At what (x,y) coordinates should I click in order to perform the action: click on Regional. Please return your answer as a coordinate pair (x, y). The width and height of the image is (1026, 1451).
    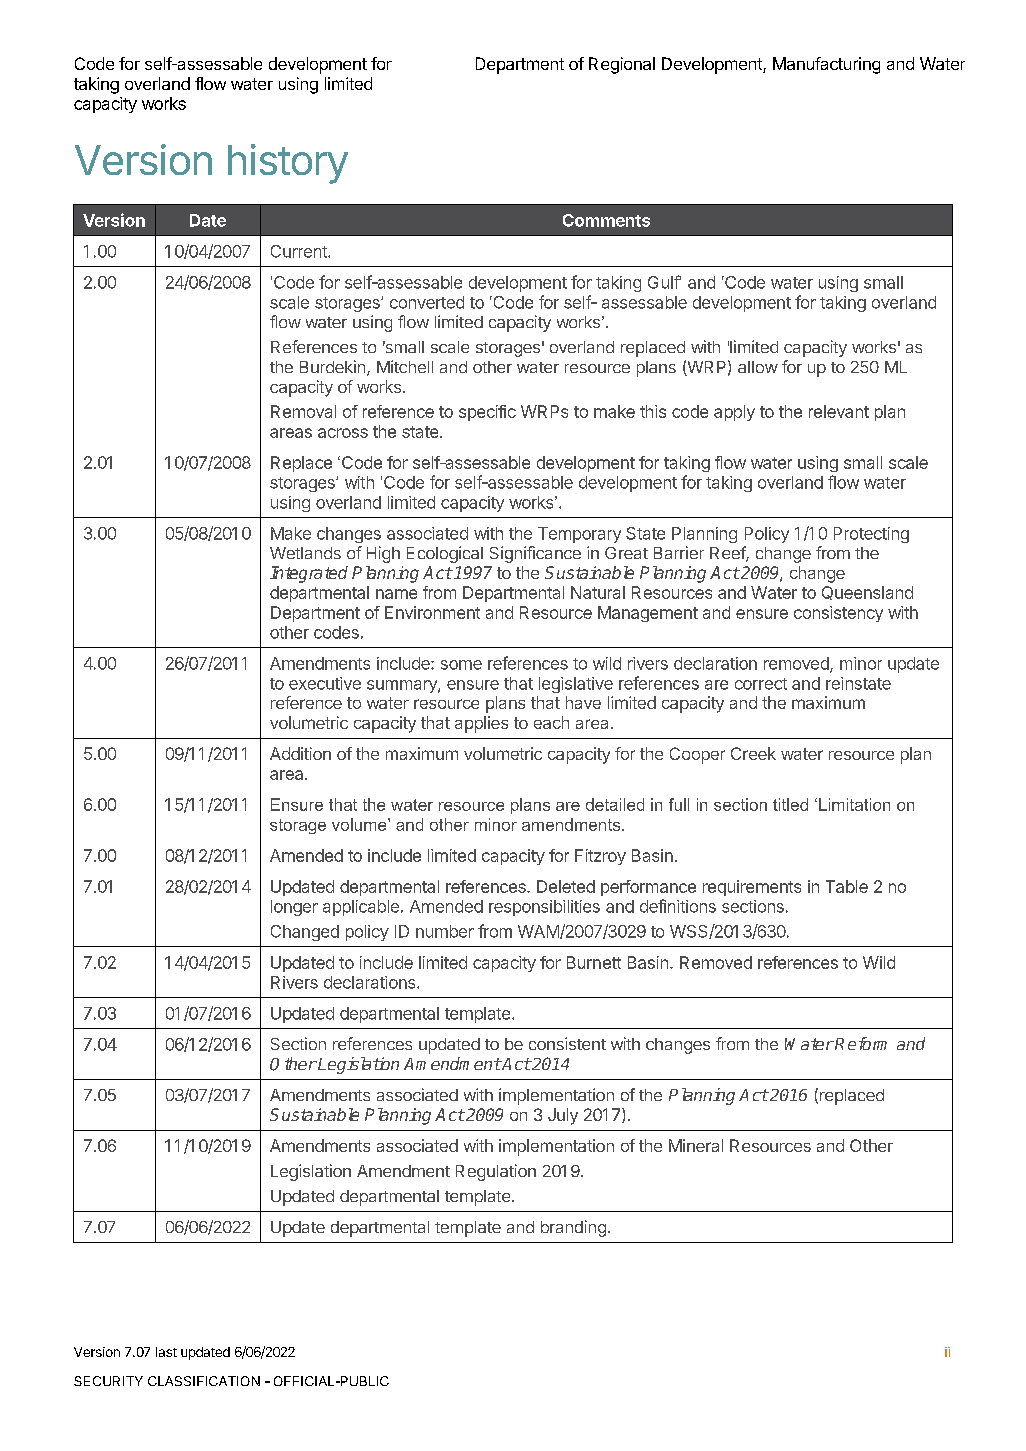
    Looking at the image, I should click on (622, 65).
